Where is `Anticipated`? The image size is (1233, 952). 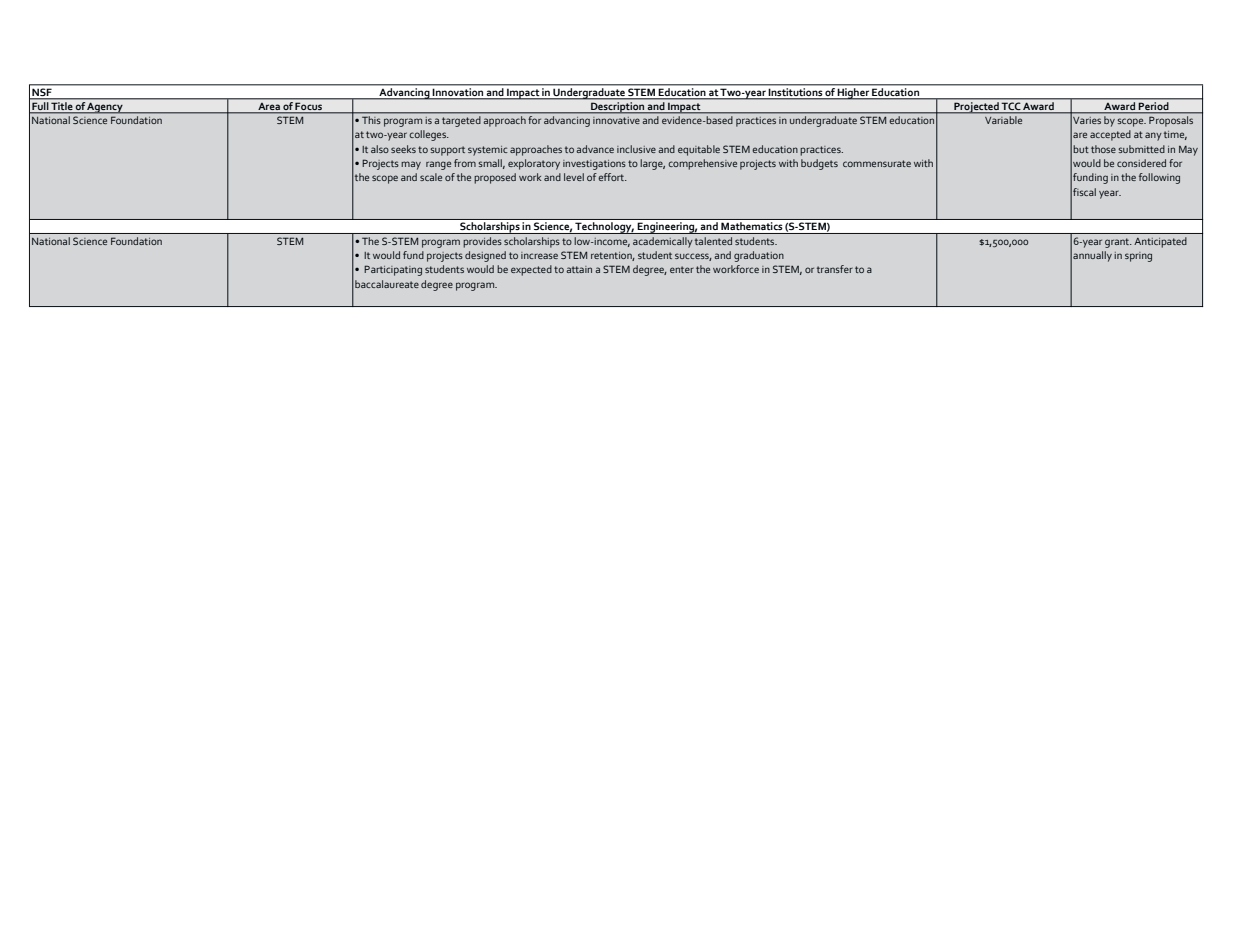 Anticipated is located at coordinates (1160, 242).
